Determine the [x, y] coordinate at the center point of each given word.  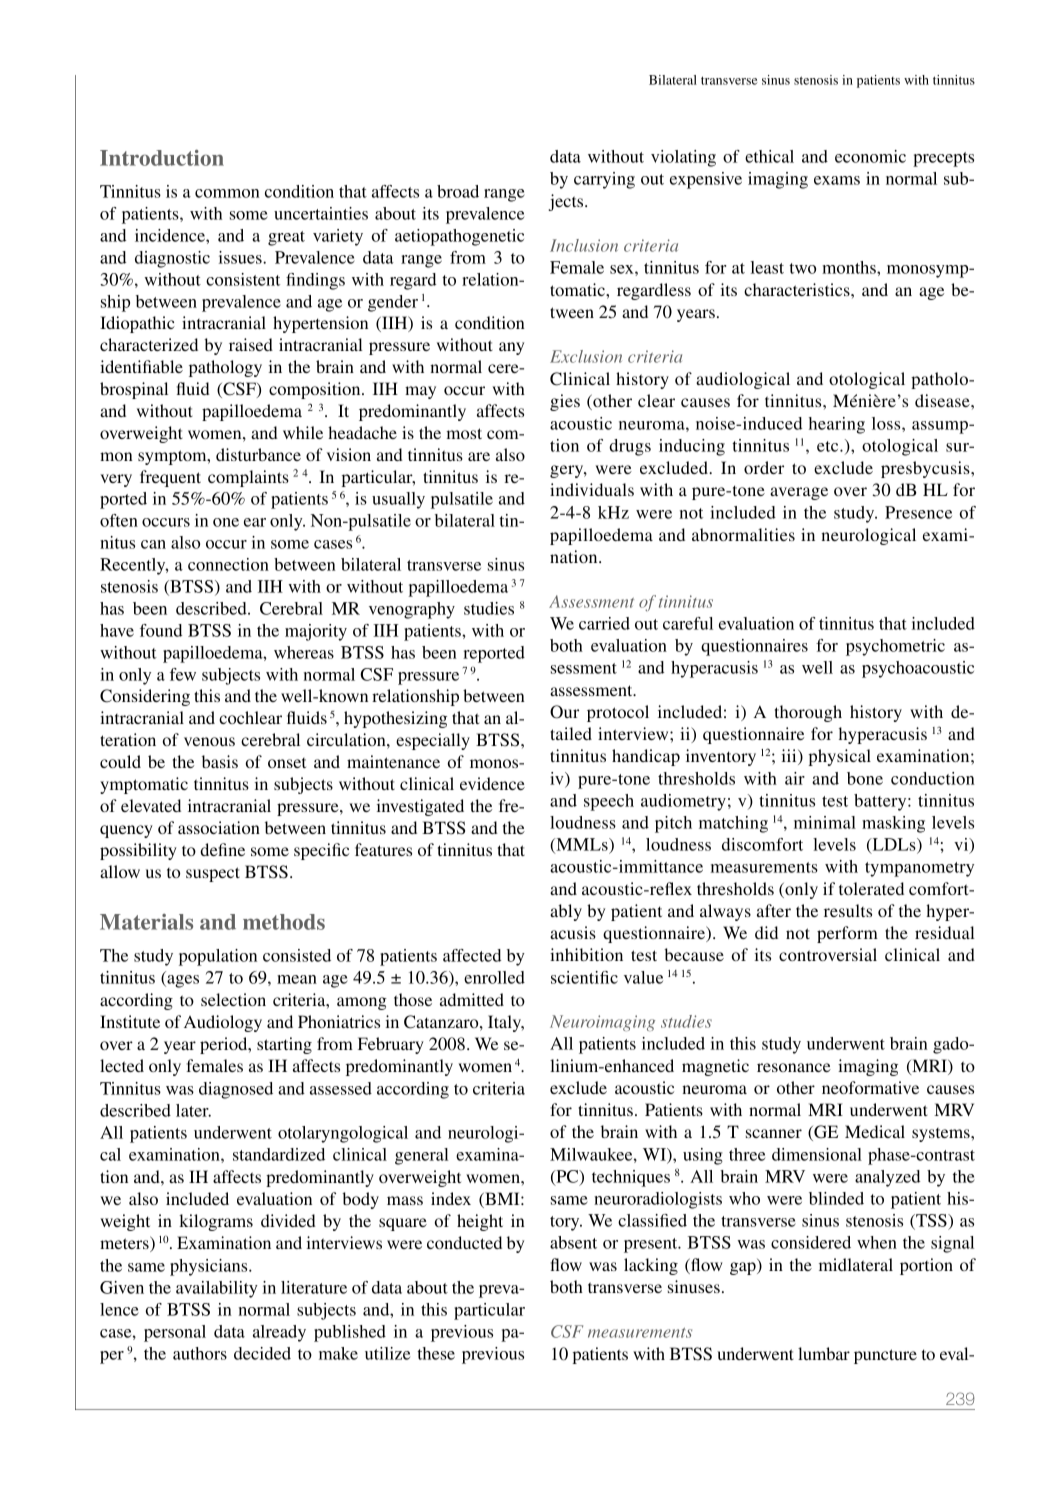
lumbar [824, 1353]
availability [217, 1289]
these [436, 1353]
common [227, 193]
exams [837, 180]
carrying [604, 180]
